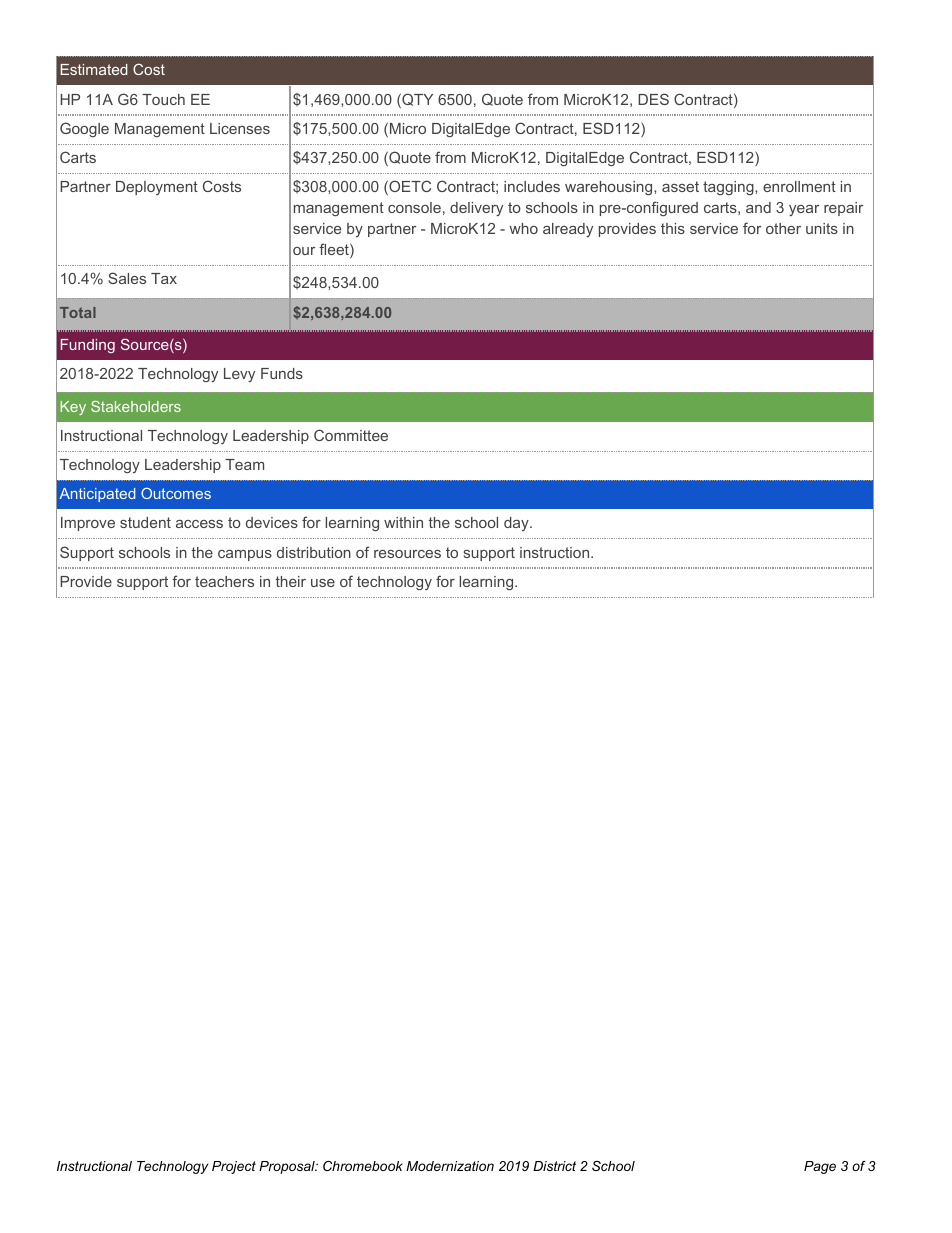  Describe the element at coordinates (820, 1167) in the image. I see `Page` at that location.
